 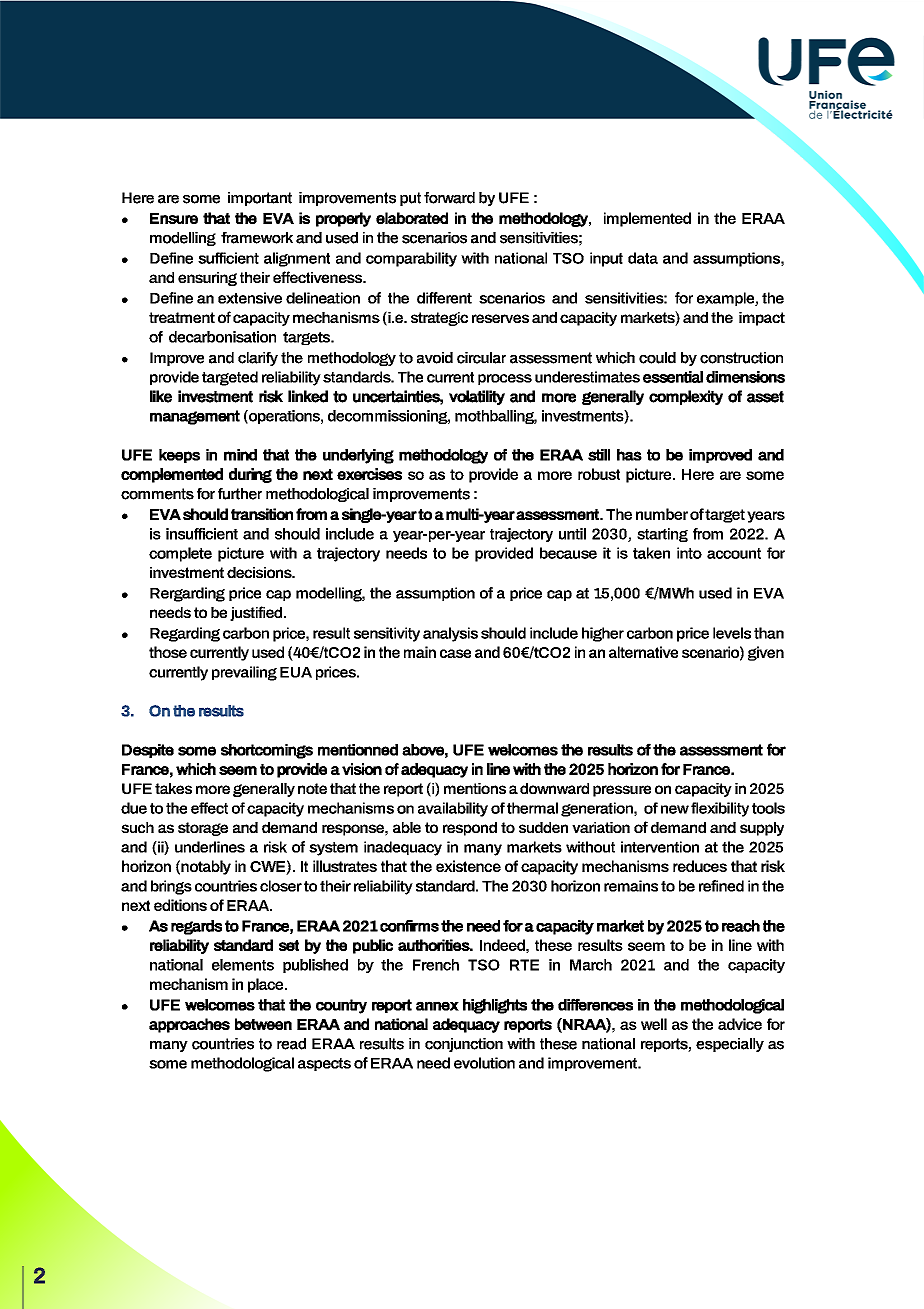 What do you see at coordinates (185, 634) in the screenshot?
I see `Regarding` at bounding box center [185, 634].
